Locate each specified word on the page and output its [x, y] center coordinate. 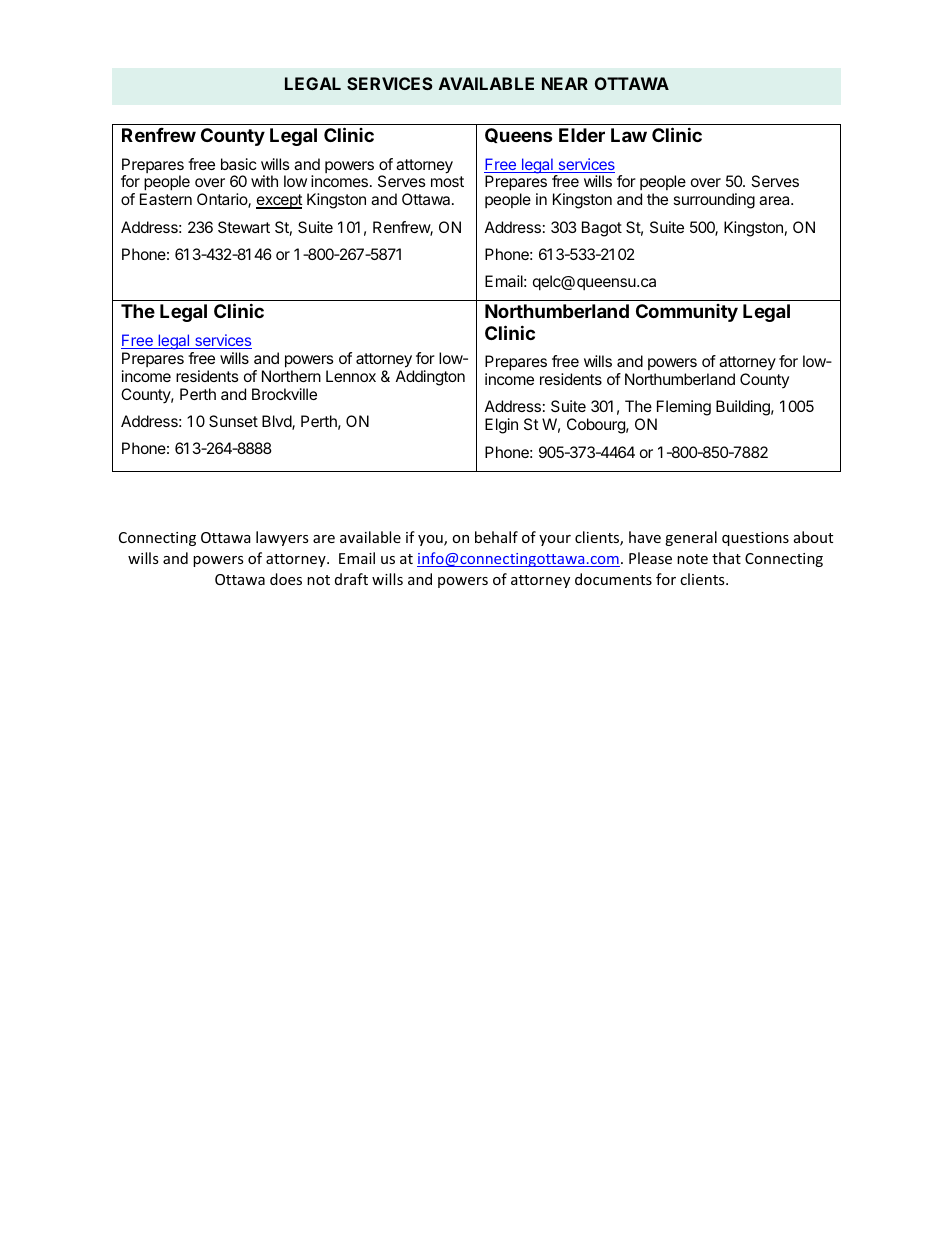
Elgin [501, 426]
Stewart [244, 227]
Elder [582, 135]
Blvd [277, 422]
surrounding [714, 201]
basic [238, 164]
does [286, 579]
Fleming [683, 409]
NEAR [565, 83]
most [447, 181]
